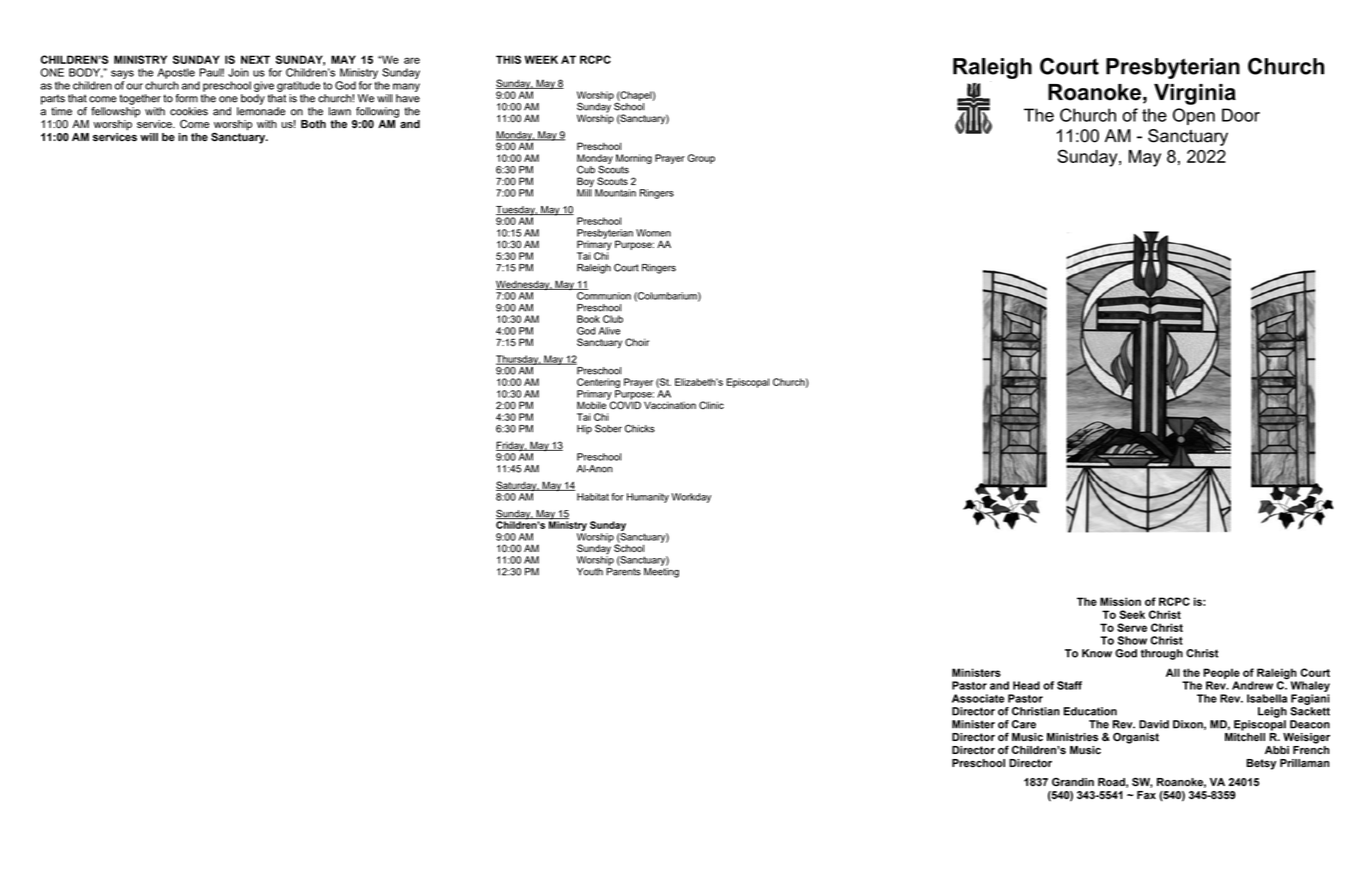  What do you see at coordinates (637, 342) in the screenshot?
I see `Choir` at bounding box center [637, 342].
